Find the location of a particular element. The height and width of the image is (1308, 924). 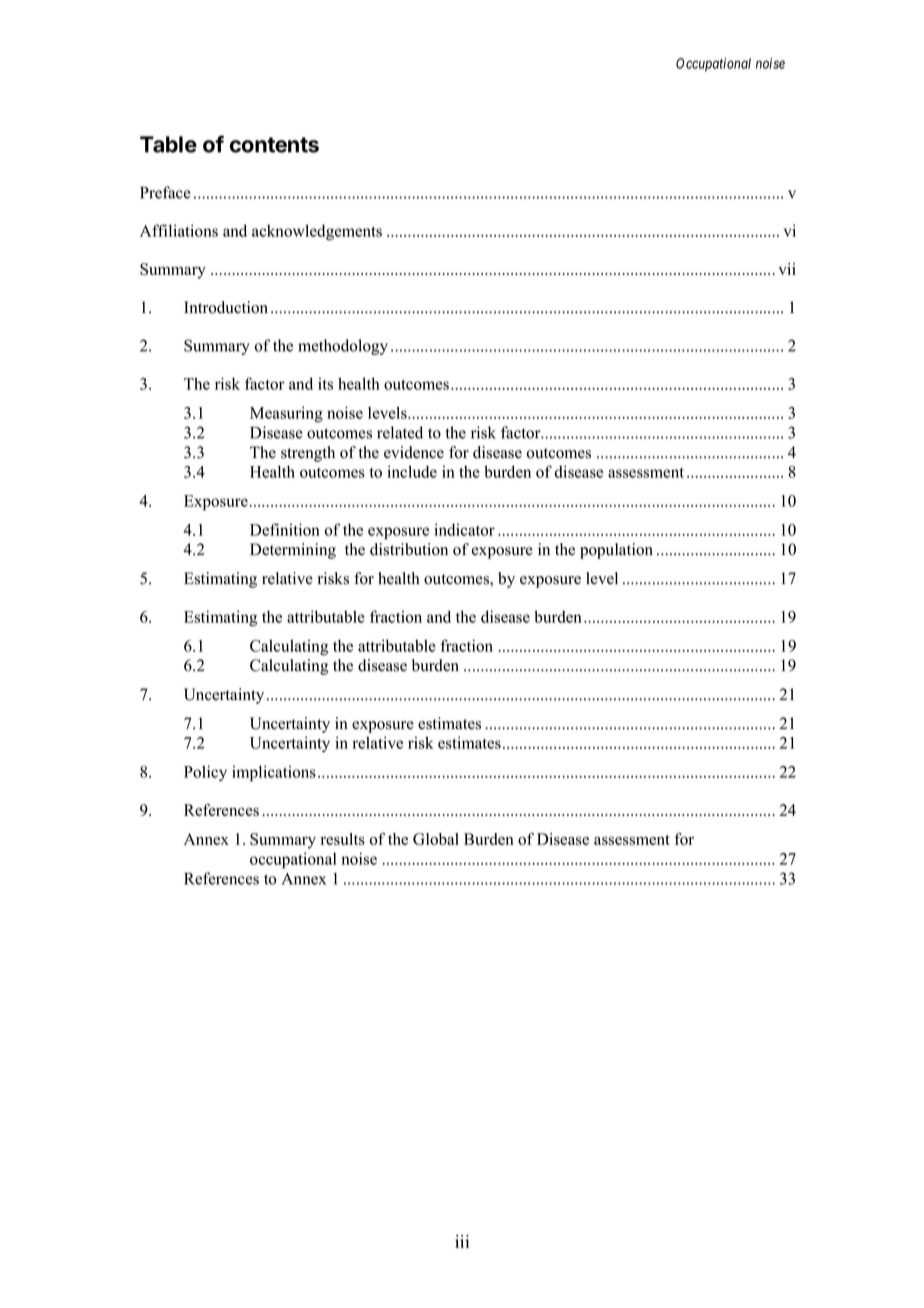

vii is located at coordinates (787, 269).
